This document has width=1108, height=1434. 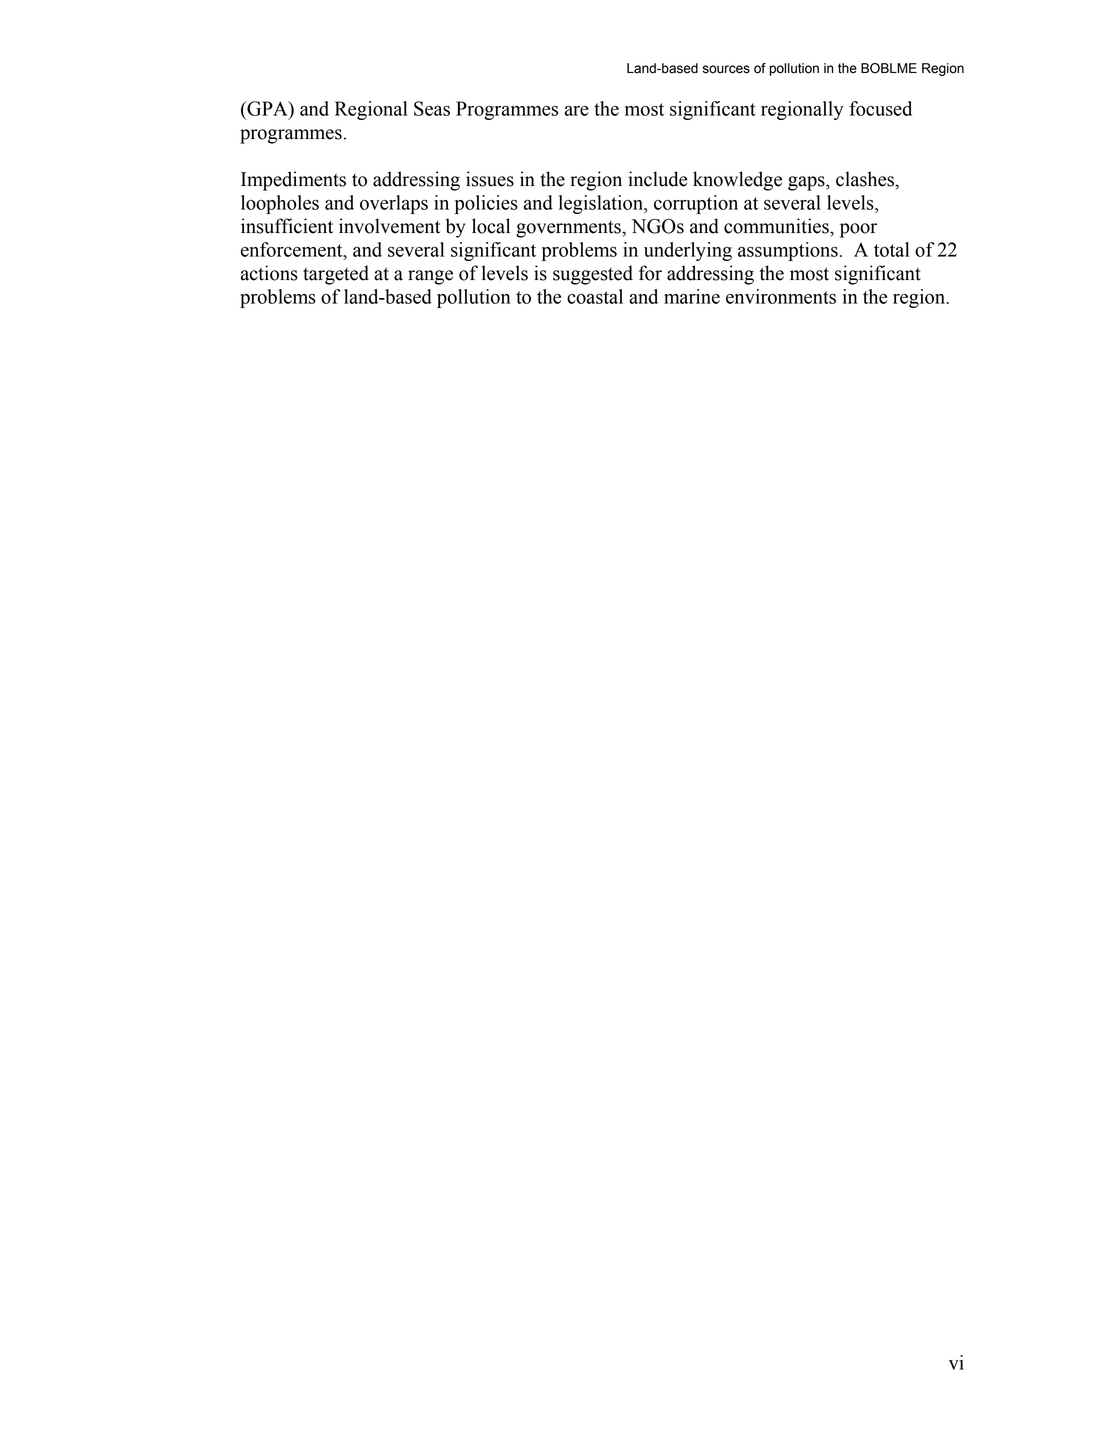 I want to click on gaps, so click(x=807, y=183).
